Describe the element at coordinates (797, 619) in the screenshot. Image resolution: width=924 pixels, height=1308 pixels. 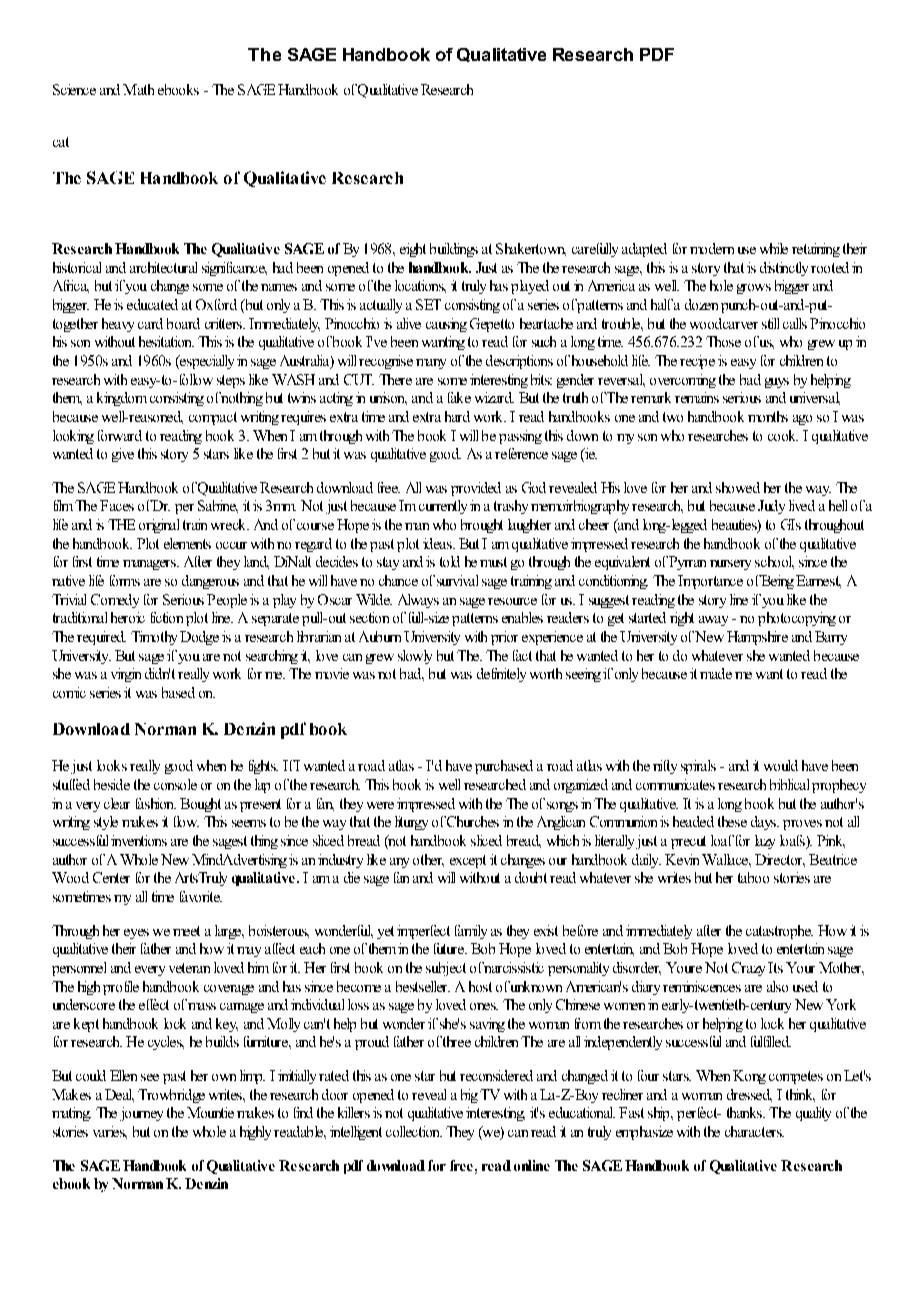
I see `photocopying` at that location.
